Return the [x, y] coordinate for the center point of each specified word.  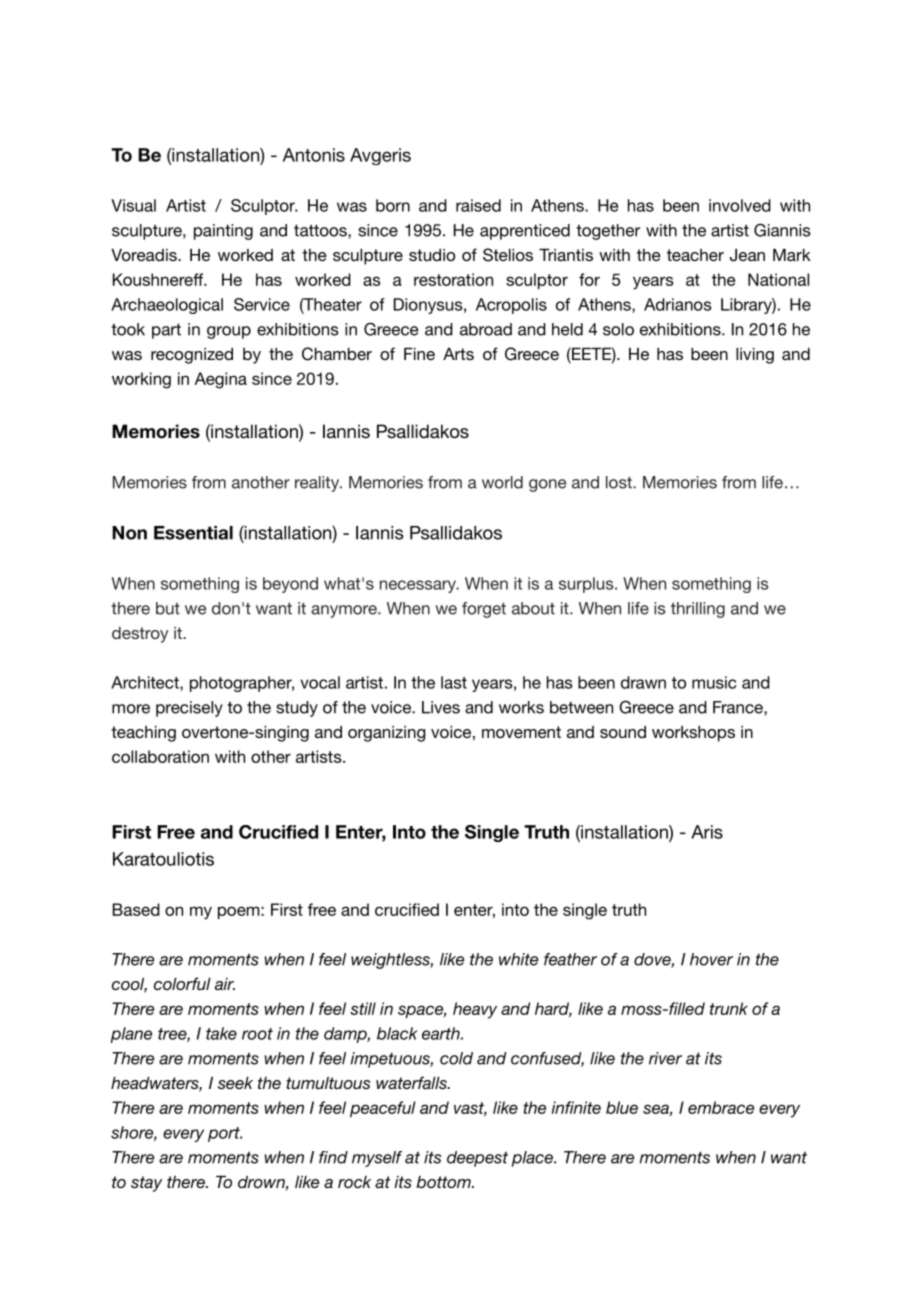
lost [620, 482]
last [454, 682]
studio [432, 255]
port [225, 1134]
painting [223, 232]
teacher [695, 255]
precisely [189, 709]
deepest [477, 1159]
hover [711, 959]
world [502, 482]
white [518, 959]
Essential [193, 533]
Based [136, 909]
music [714, 682]
